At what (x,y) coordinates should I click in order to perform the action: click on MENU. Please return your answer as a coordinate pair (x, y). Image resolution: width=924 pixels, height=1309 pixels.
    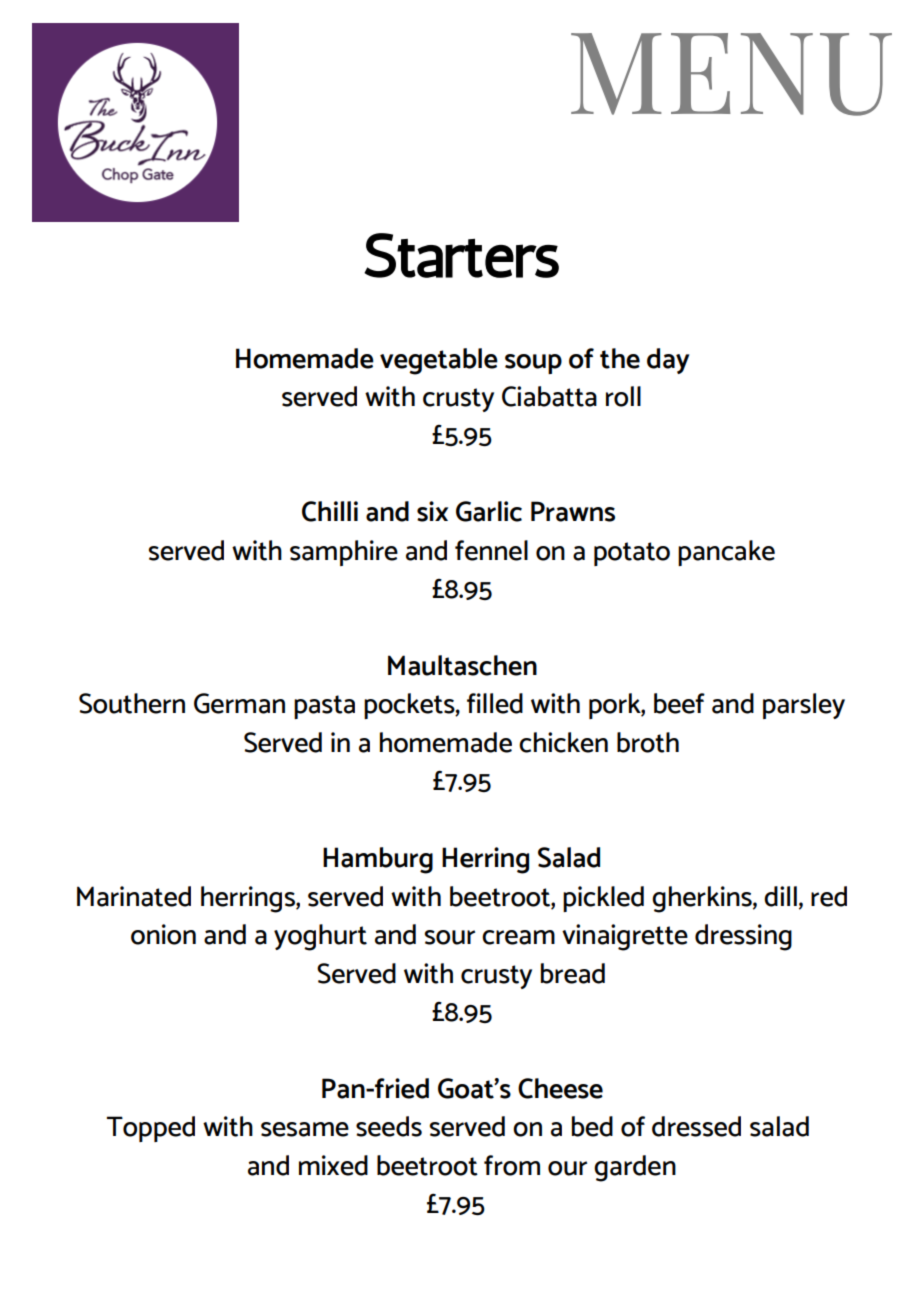
    Looking at the image, I should click on (731, 74).
